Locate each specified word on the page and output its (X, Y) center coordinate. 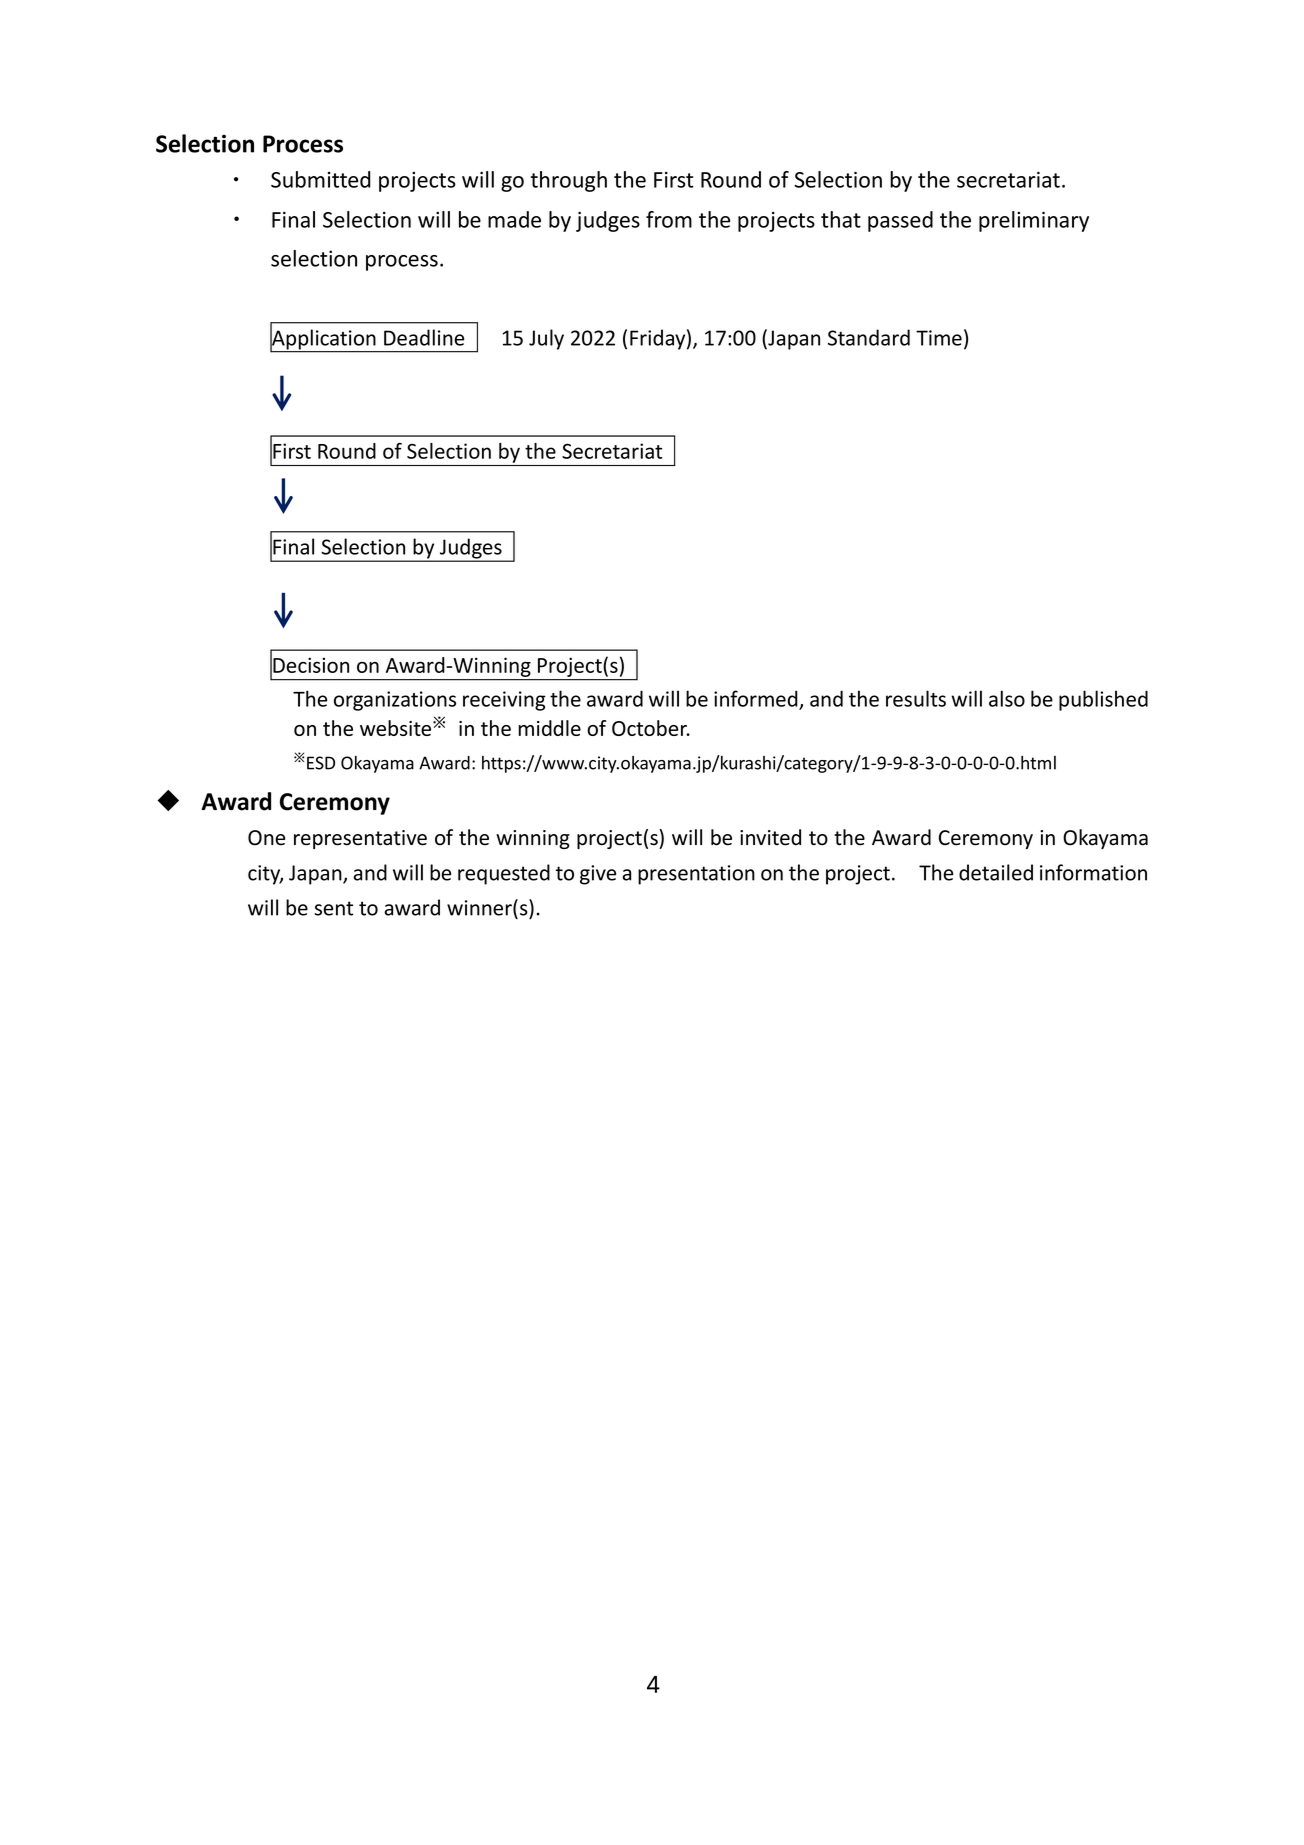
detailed (996, 872)
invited (770, 837)
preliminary (1034, 221)
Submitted (321, 179)
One (266, 838)
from (669, 219)
